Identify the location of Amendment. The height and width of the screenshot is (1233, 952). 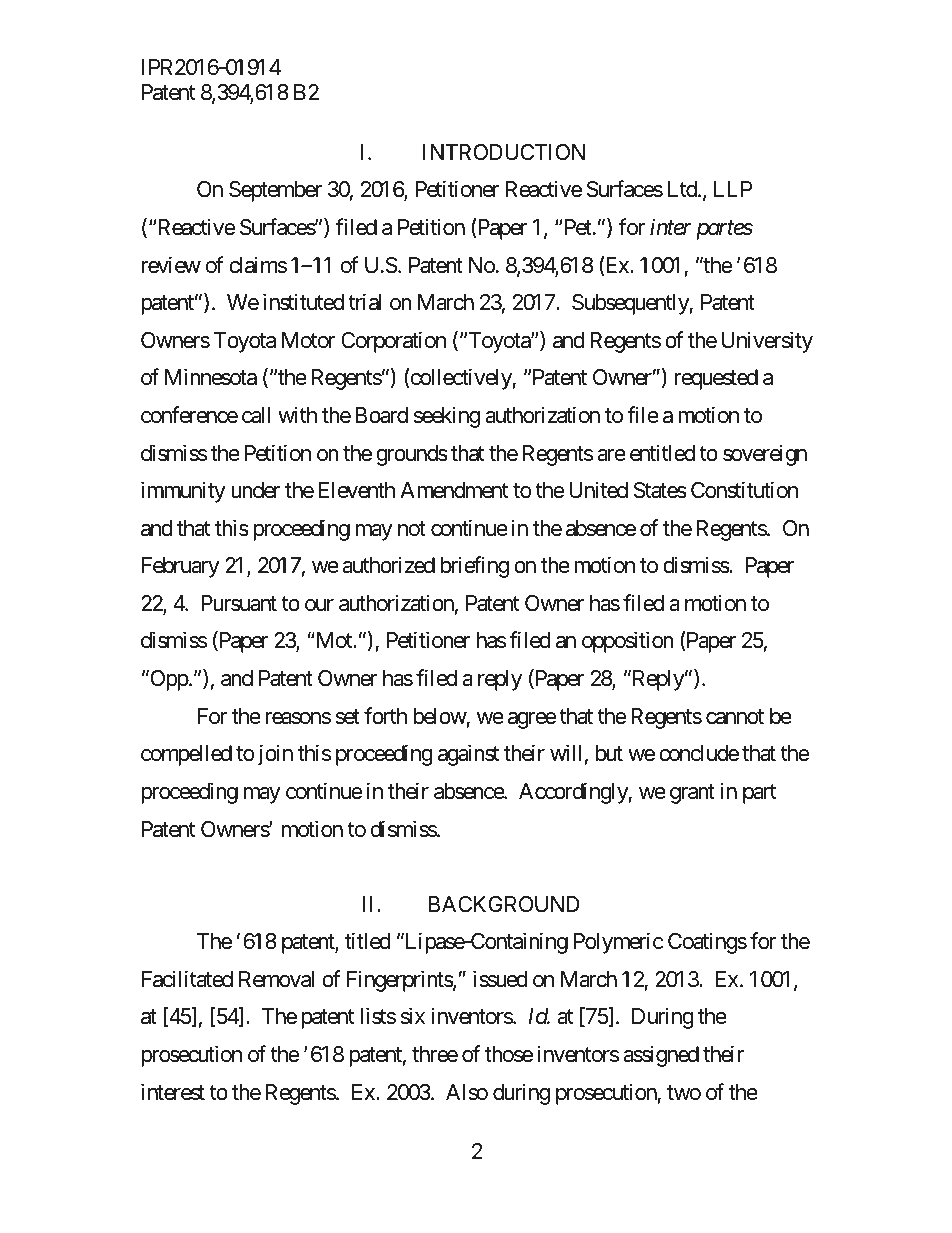
(454, 490).
